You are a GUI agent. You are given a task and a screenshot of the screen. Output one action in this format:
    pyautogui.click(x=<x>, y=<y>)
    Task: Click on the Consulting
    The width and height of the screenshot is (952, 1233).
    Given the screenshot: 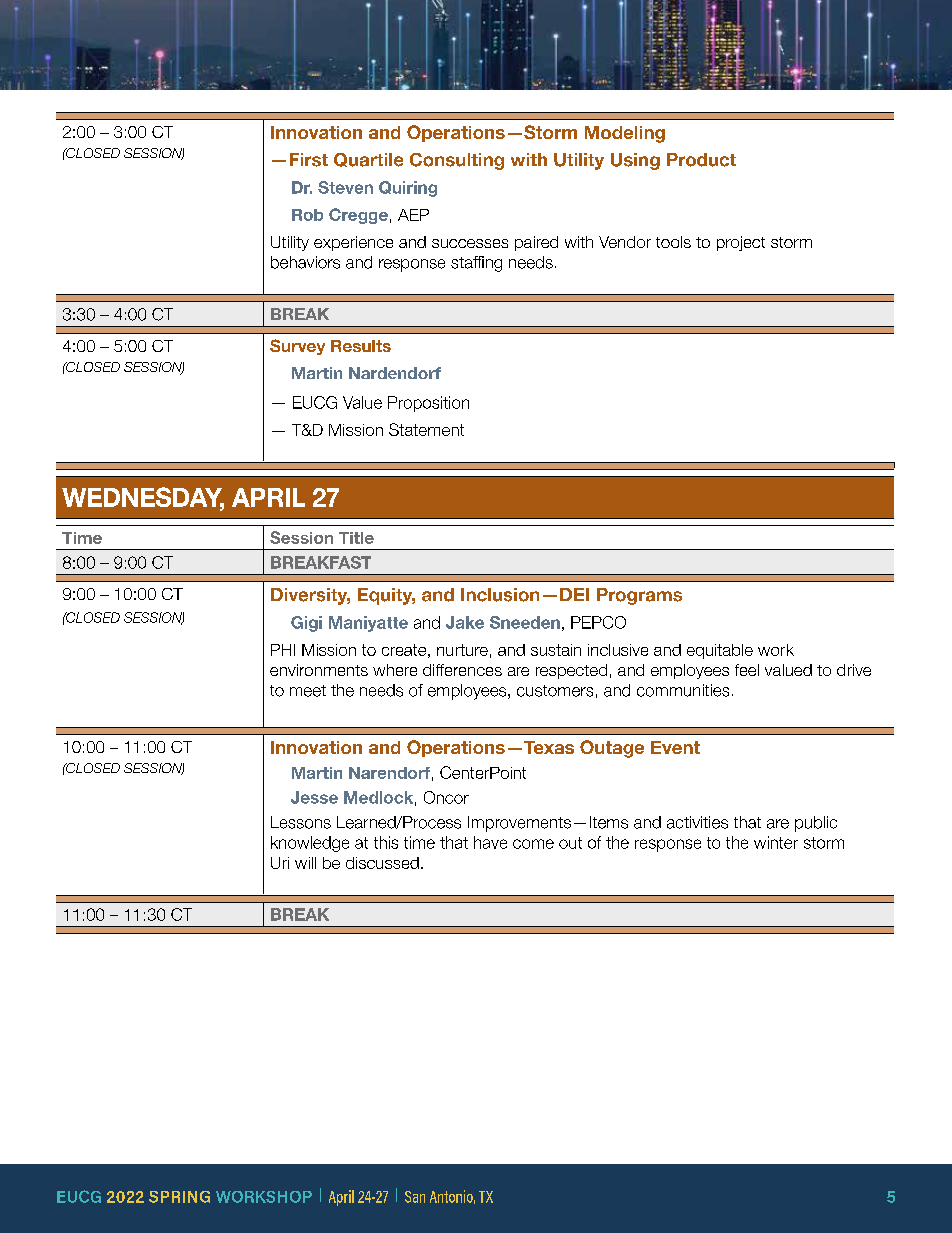 What is the action you would take?
    pyautogui.click(x=457, y=161)
